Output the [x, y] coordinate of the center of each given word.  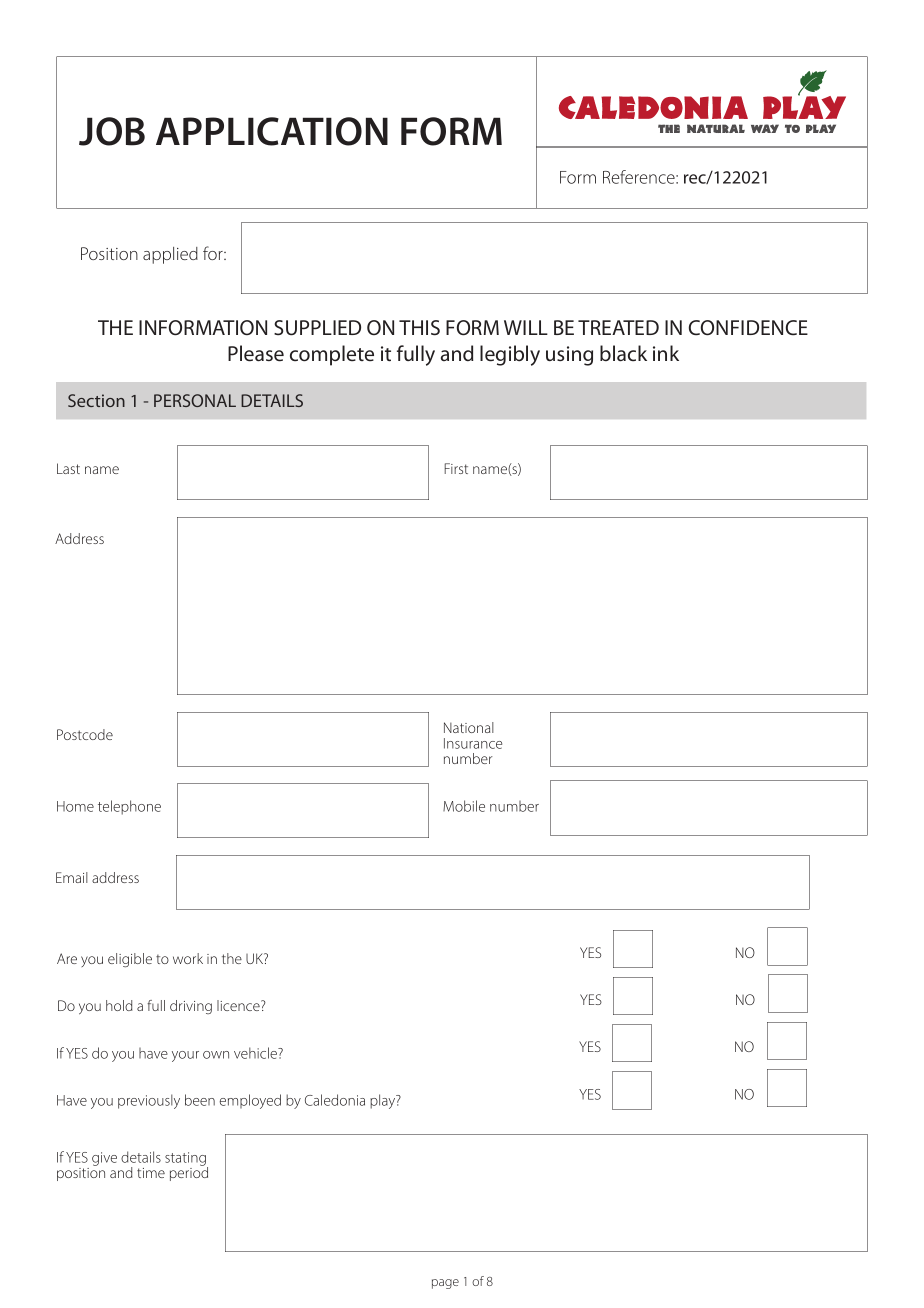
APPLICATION [272, 131]
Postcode [85, 734]
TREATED [618, 327]
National [469, 727]
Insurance [473, 743]
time [151, 1173]
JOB [112, 131]
